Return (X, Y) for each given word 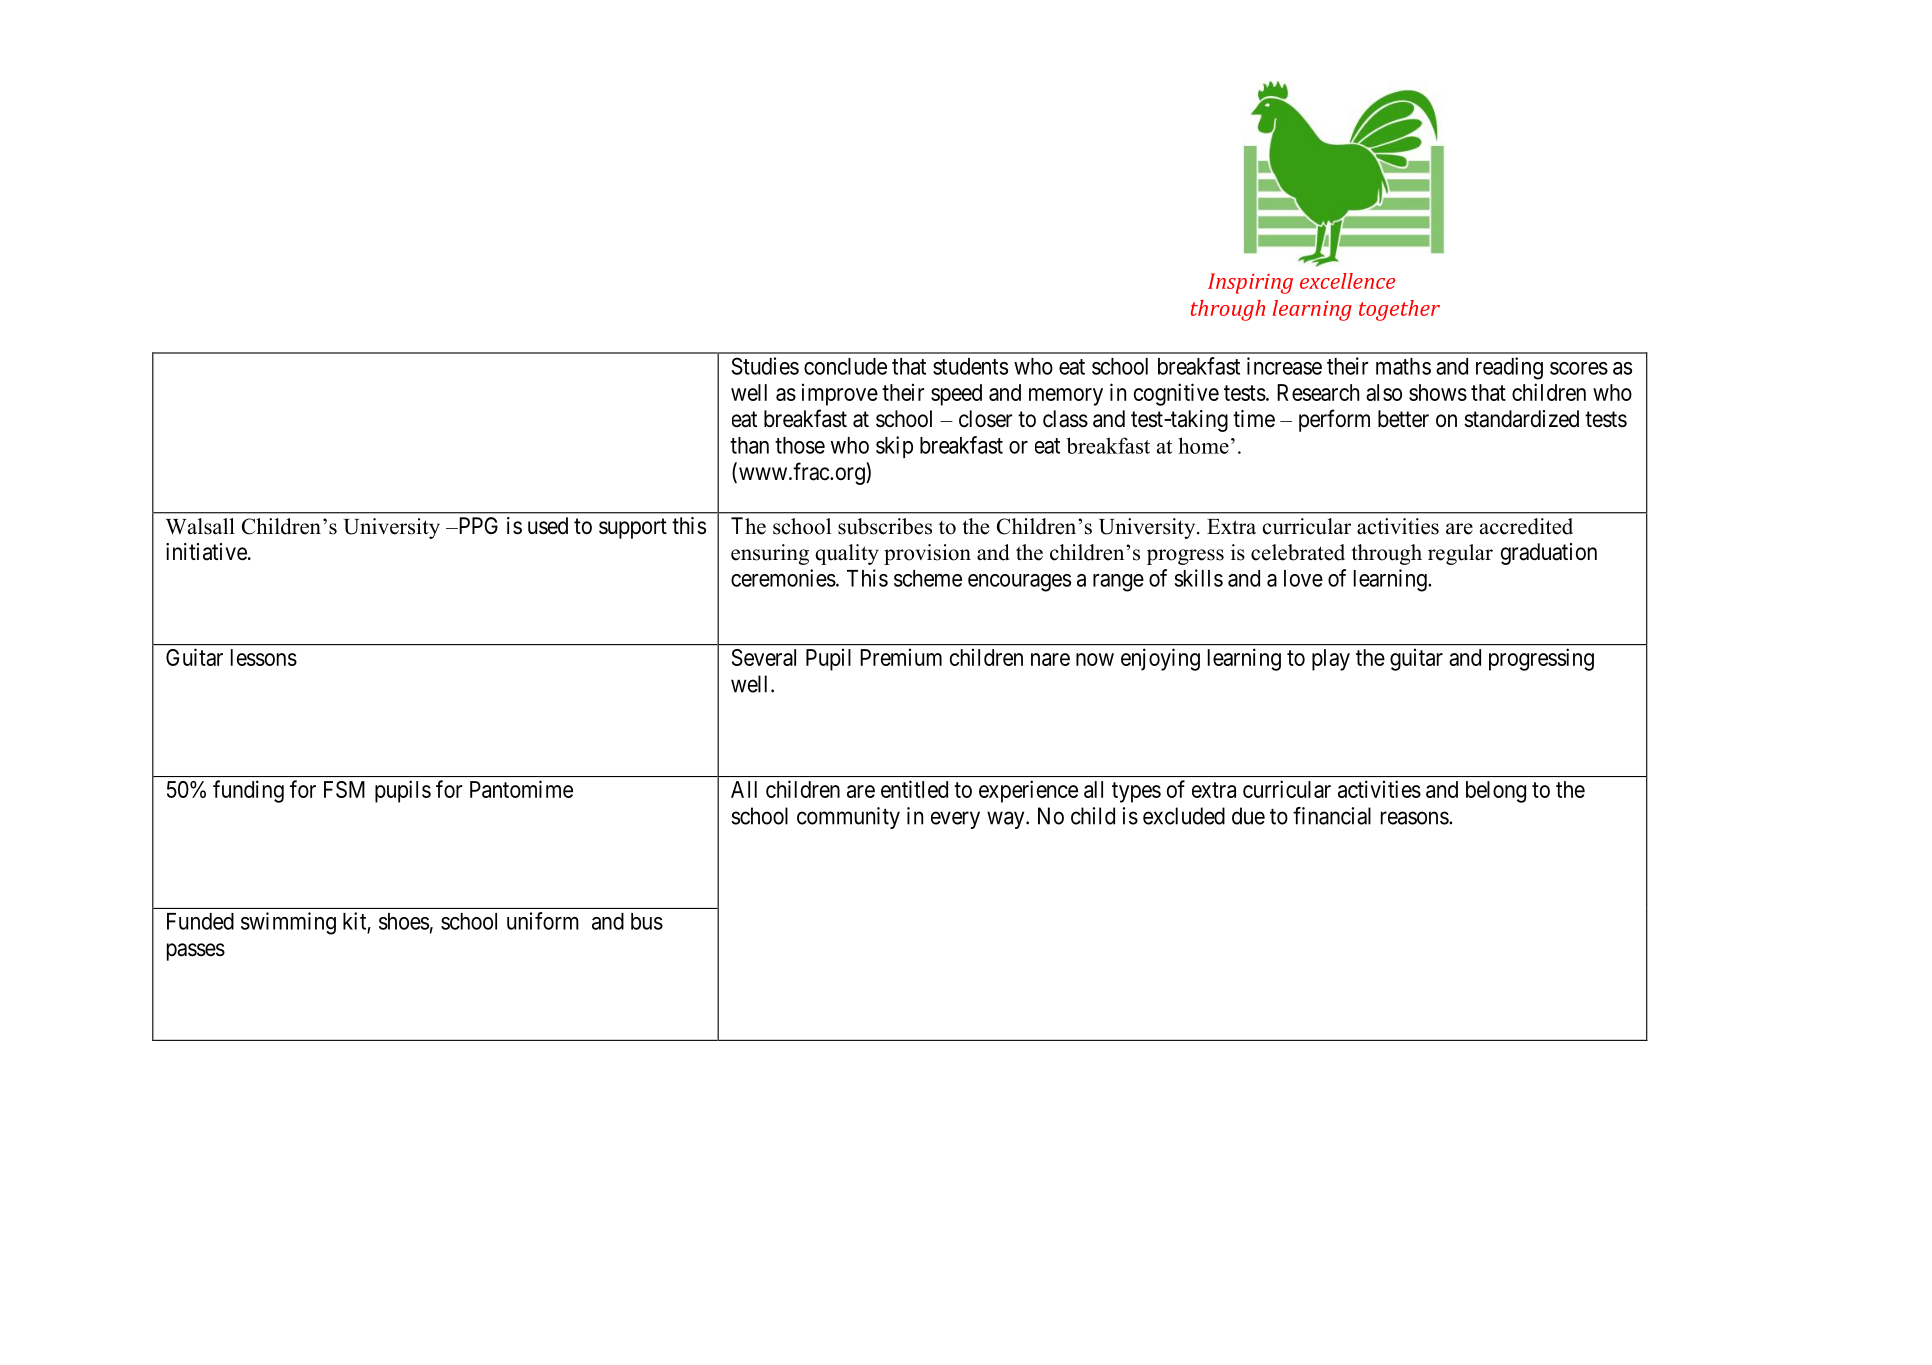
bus (647, 921)
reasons (1415, 818)
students (970, 366)
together (1399, 310)
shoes (404, 921)
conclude (845, 366)
